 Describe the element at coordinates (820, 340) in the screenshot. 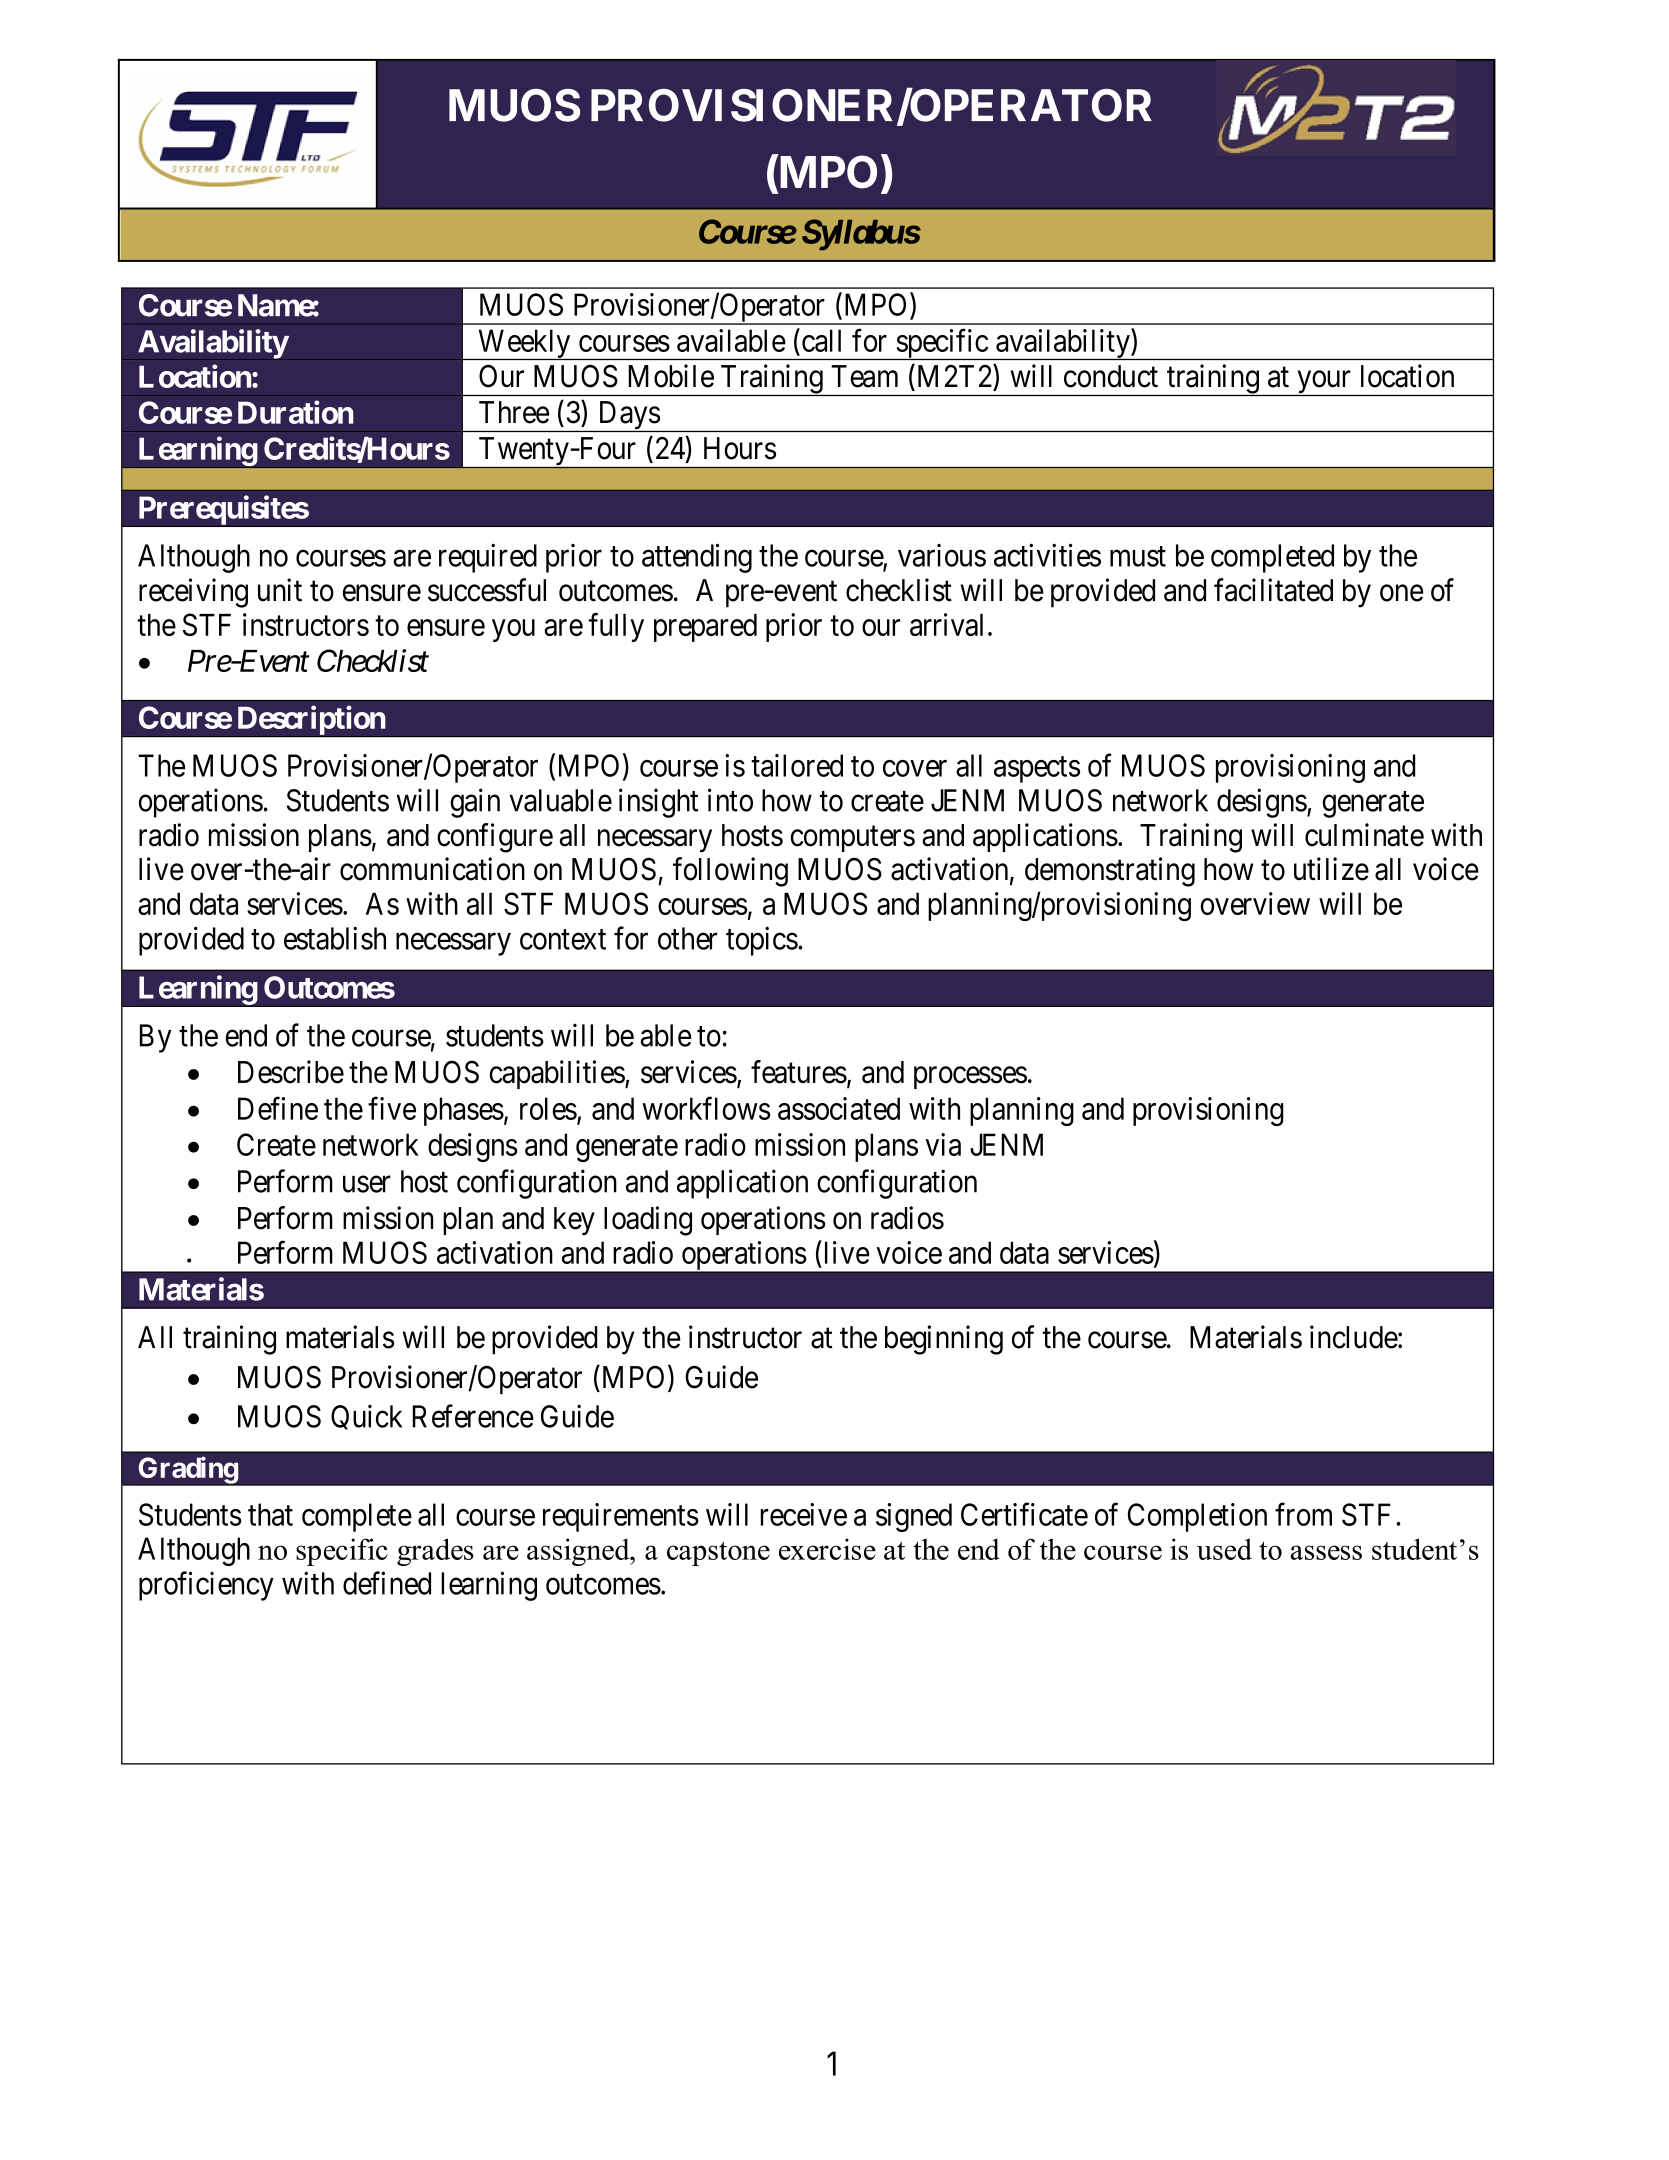

I see `call` at that location.
